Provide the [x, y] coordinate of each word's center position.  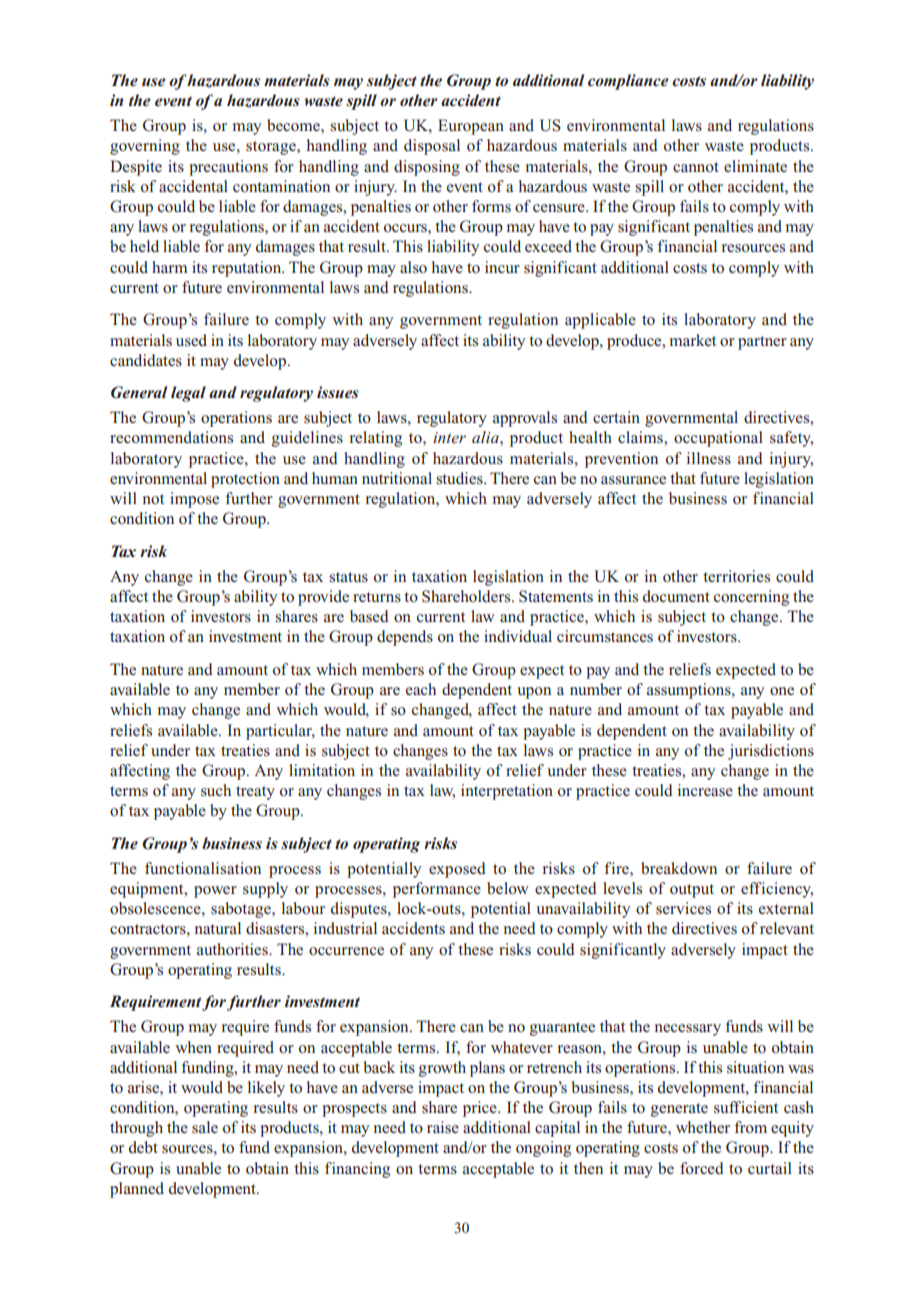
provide [323, 598]
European [471, 127]
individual [518, 636]
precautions [228, 168]
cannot [696, 167]
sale [205, 1127]
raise [443, 1127]
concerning [751, 598]
